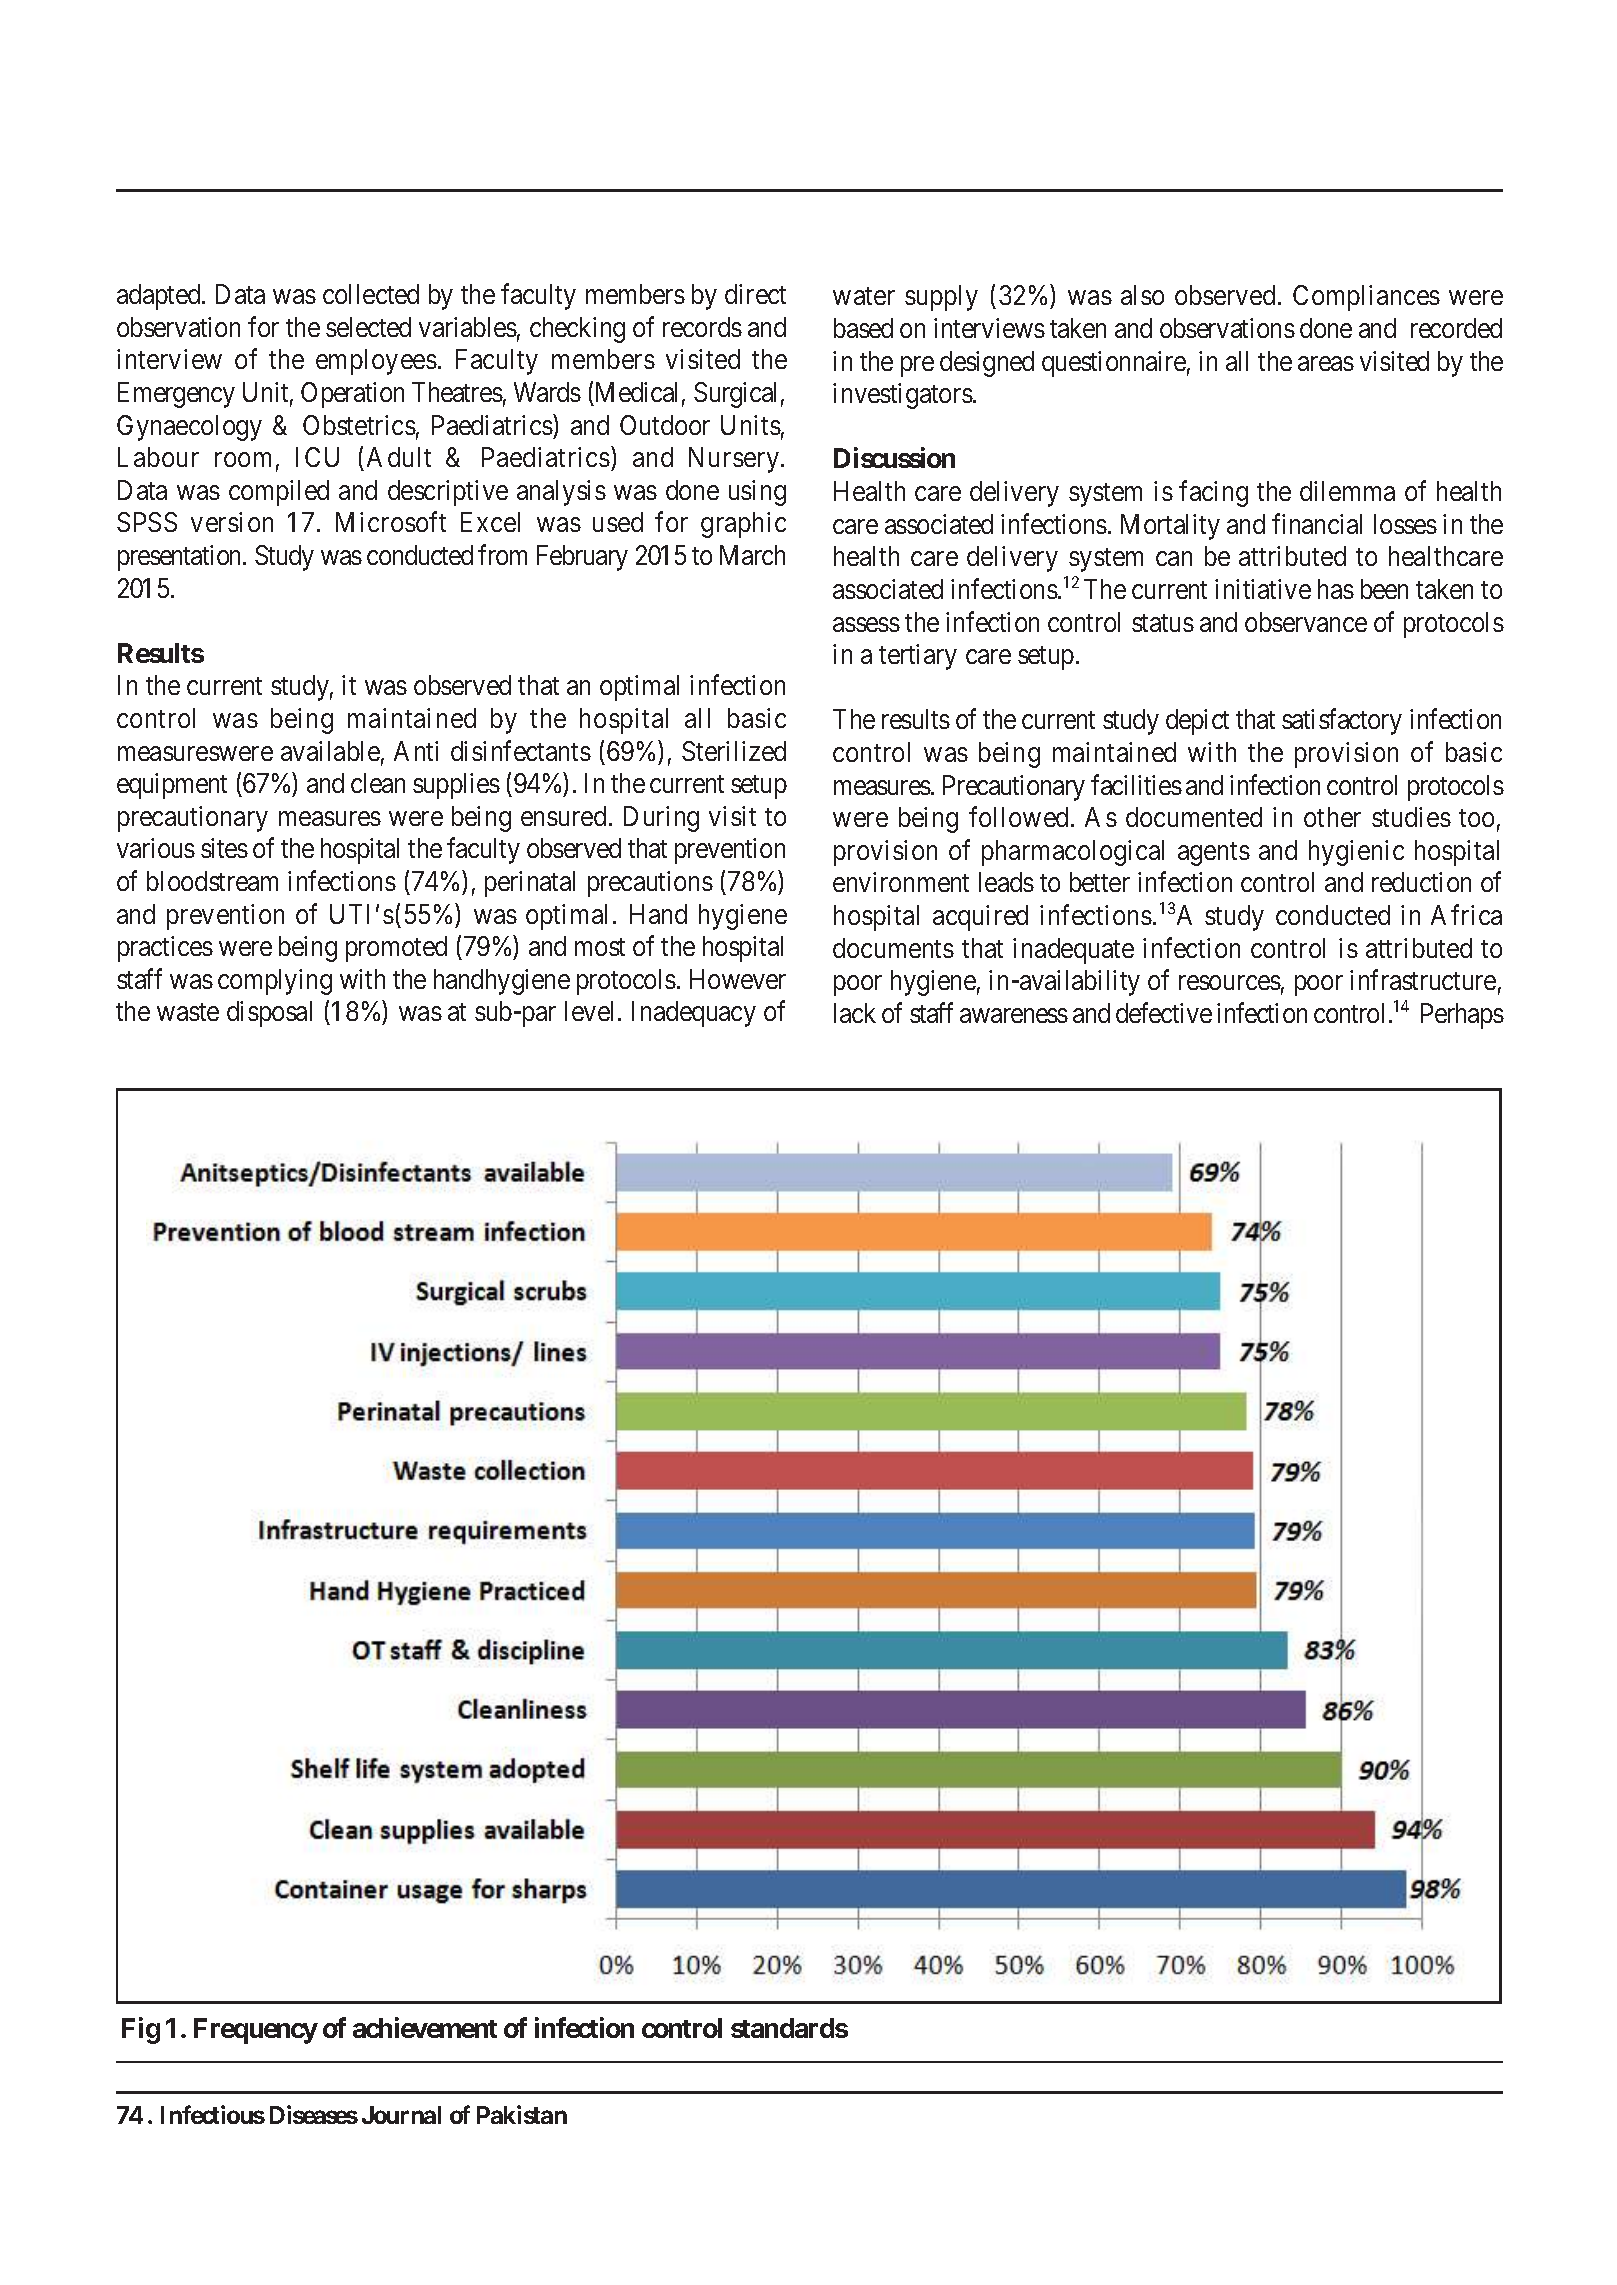 The height and width of the image is (2285, 1617). I want to click on Journal, so click(401, 2115).
